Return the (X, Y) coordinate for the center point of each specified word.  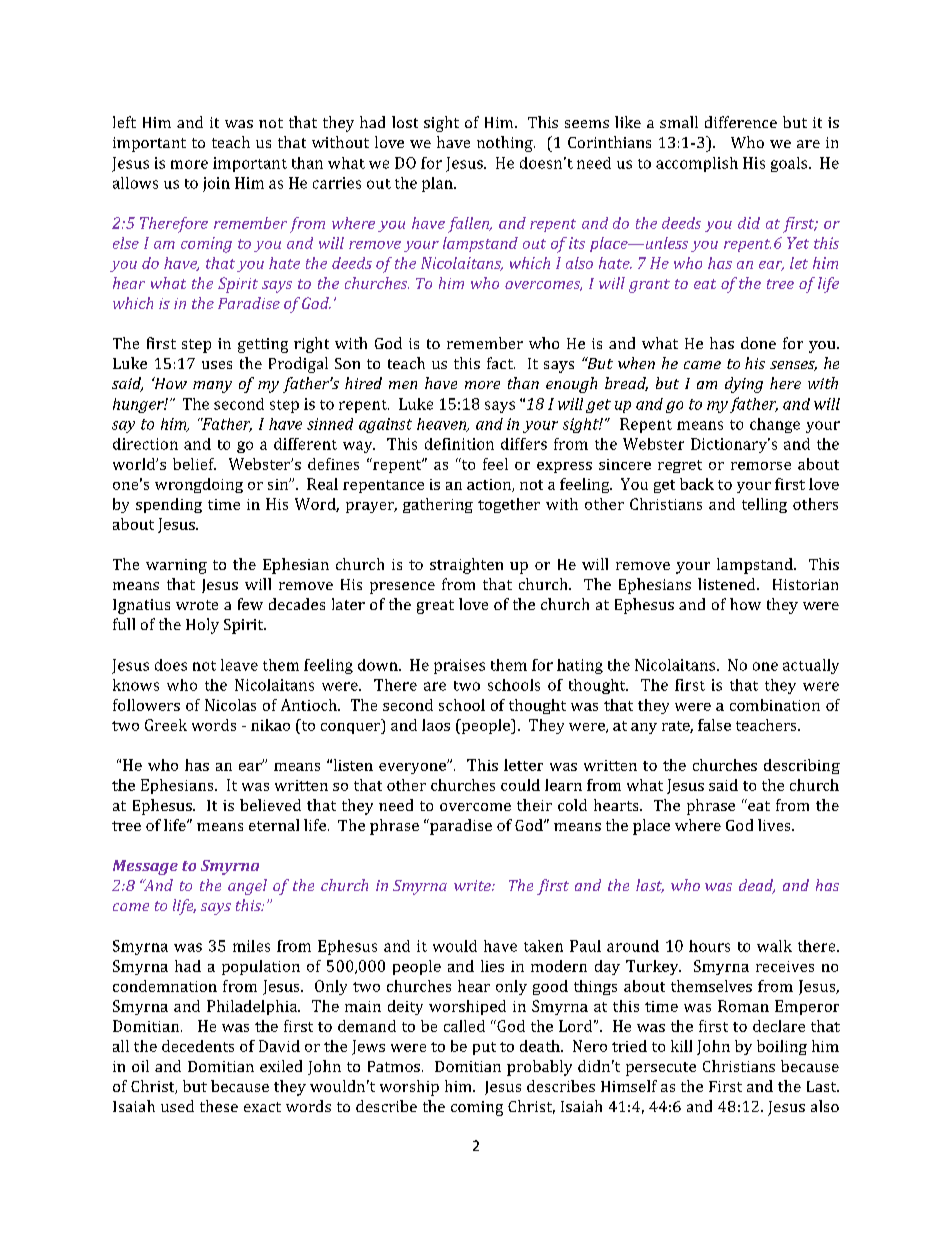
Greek (166, 725)
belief (194, 464)
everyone (413, 768)
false (714, 725)
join (216, 184)
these (219, 1106)
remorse (761, 466)
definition (459, 444)
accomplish (697, 164)
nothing (506, 144)
